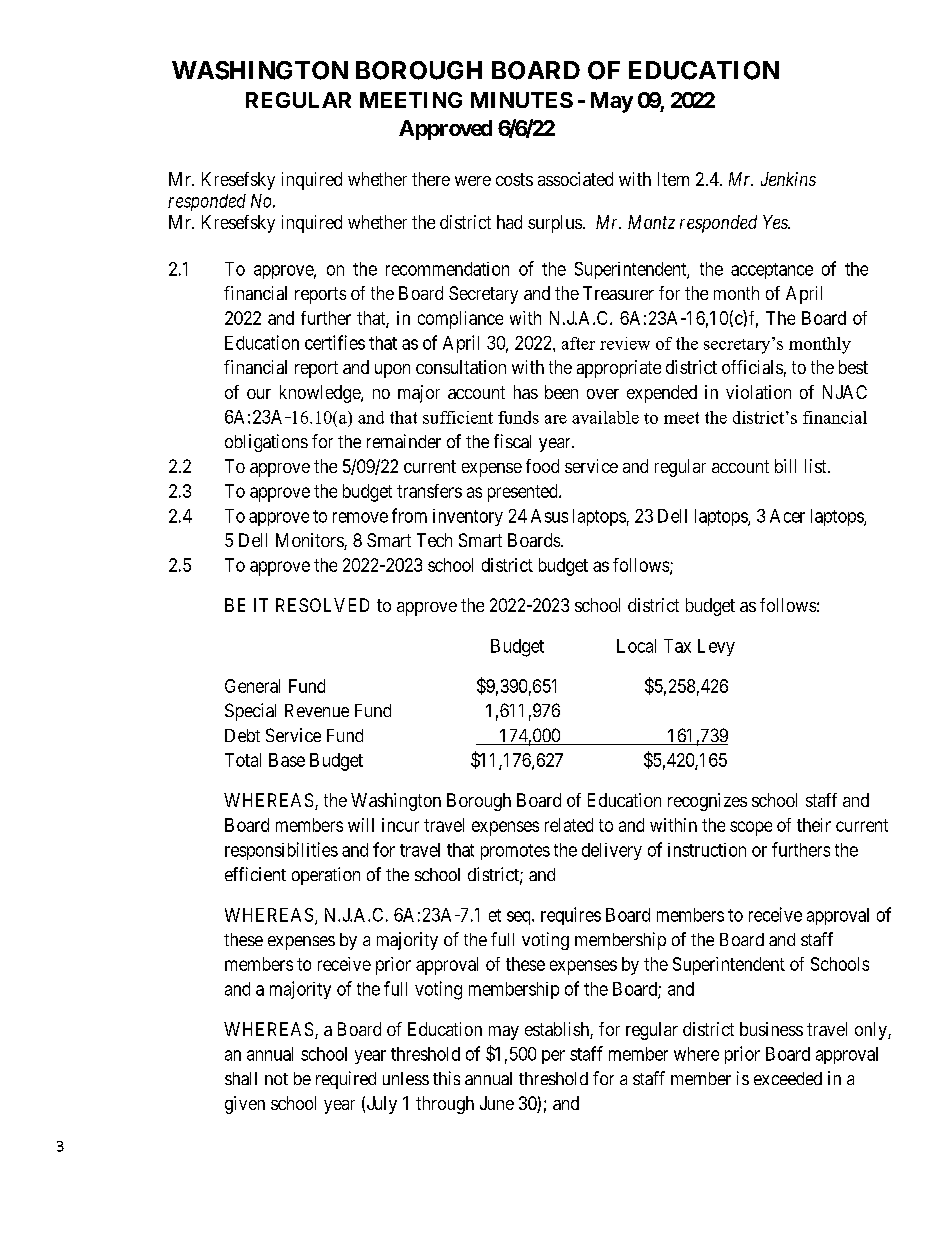  I want to click on there, so click(431, 179).
